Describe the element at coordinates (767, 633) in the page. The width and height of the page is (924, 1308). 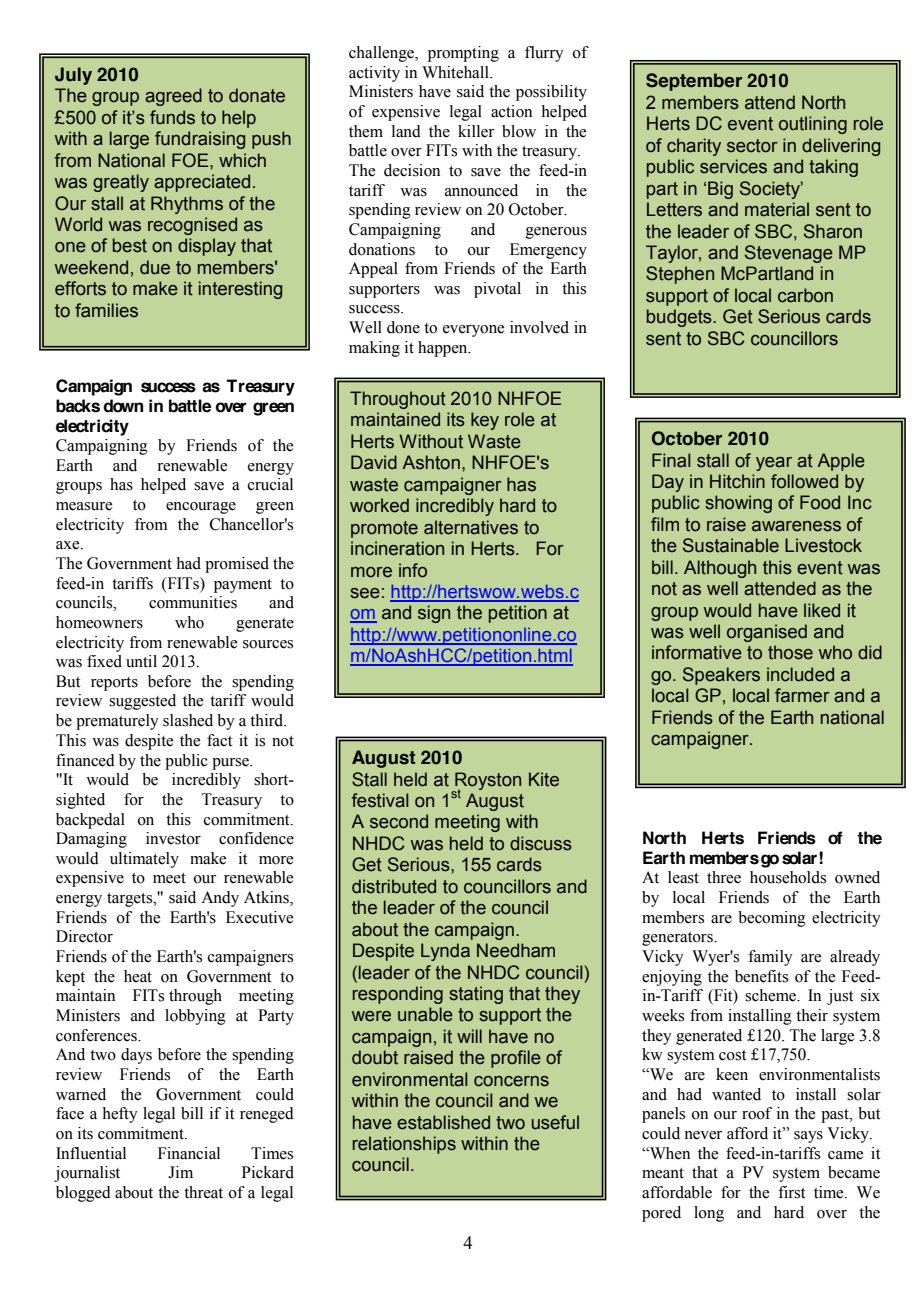
I see `organised` at that location.
